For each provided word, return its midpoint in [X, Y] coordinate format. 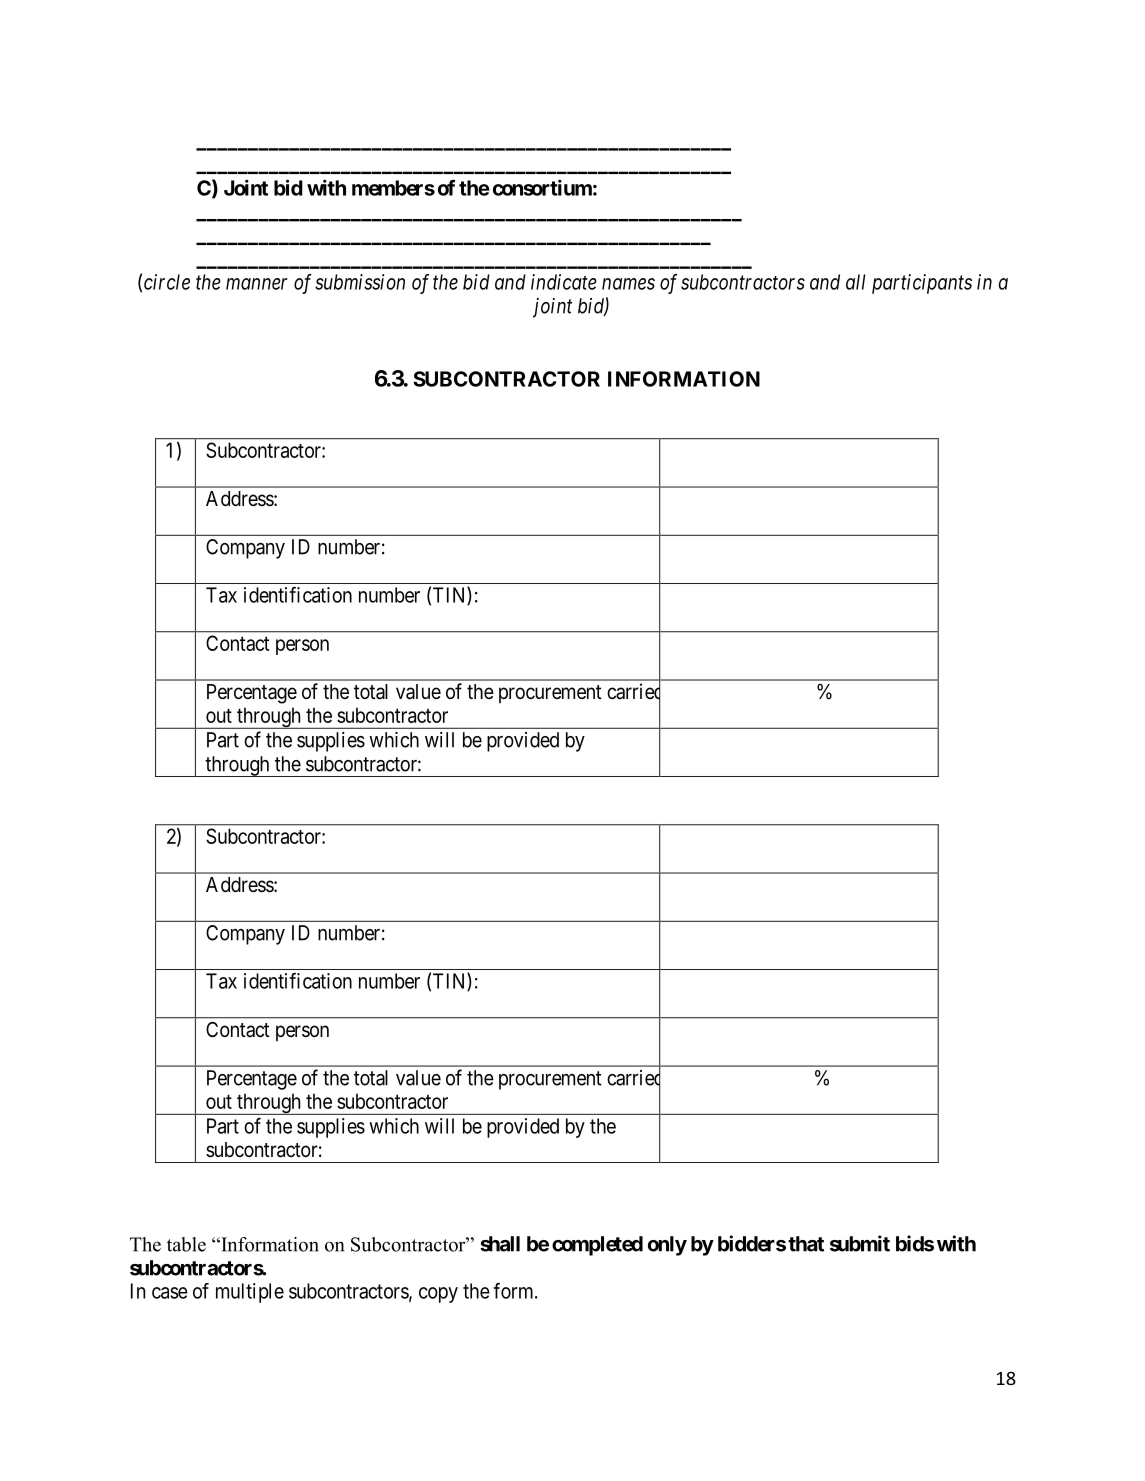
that [806, 1244]
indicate [564, 282]
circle [167, 282]
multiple [250, 1293]
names [628, 284]
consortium [542, 187]
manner [257, 284]
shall [500, 1244]
